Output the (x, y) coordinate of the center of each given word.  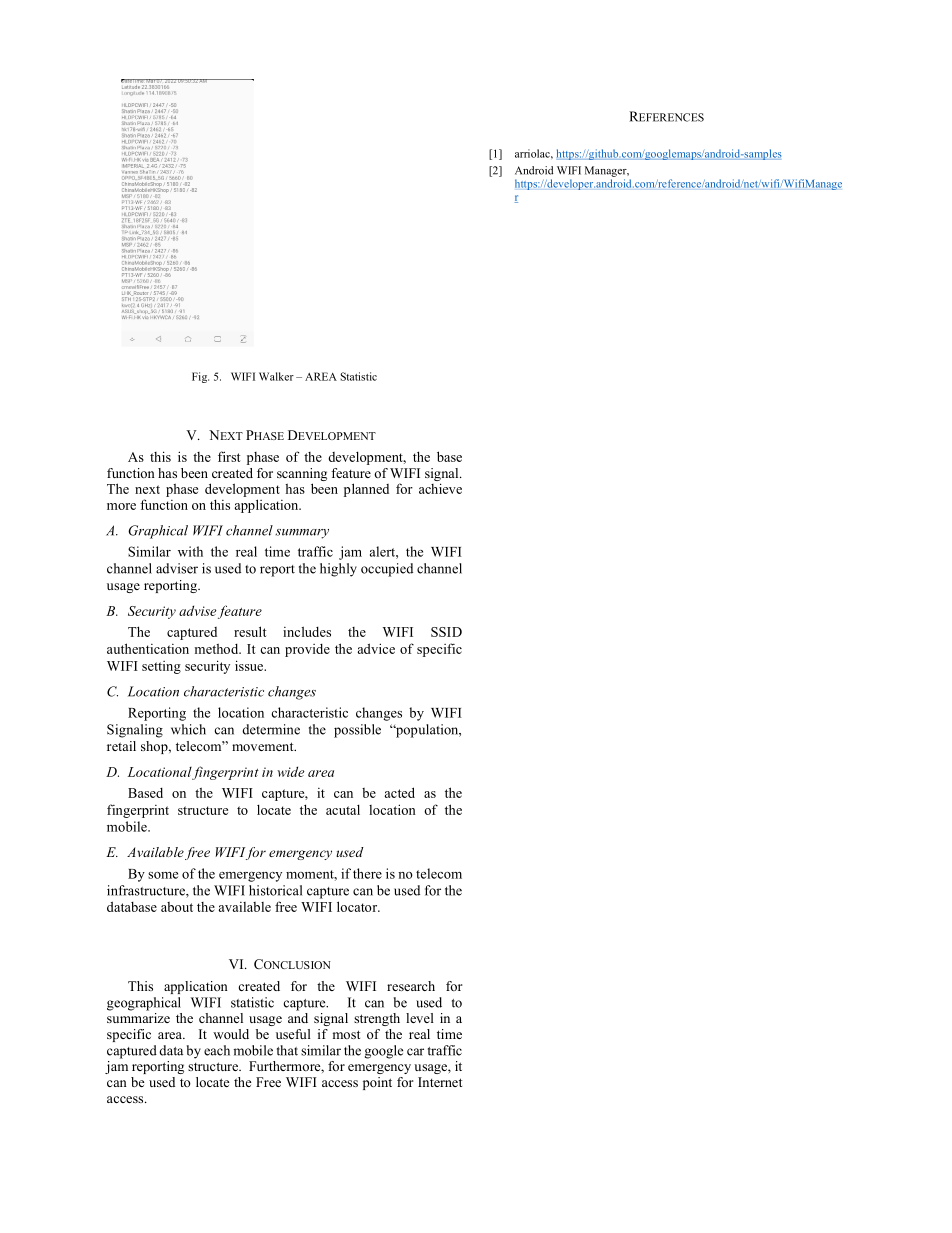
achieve (440, 488)
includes (307, 631)
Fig (200, 377)
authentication (148, 648)
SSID (446, 632)
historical (275, 890)
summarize (138, 1016)
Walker (276, 376)
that (287, 1050)
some (163, 875)
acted (400, 792)
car (415, 1052)
